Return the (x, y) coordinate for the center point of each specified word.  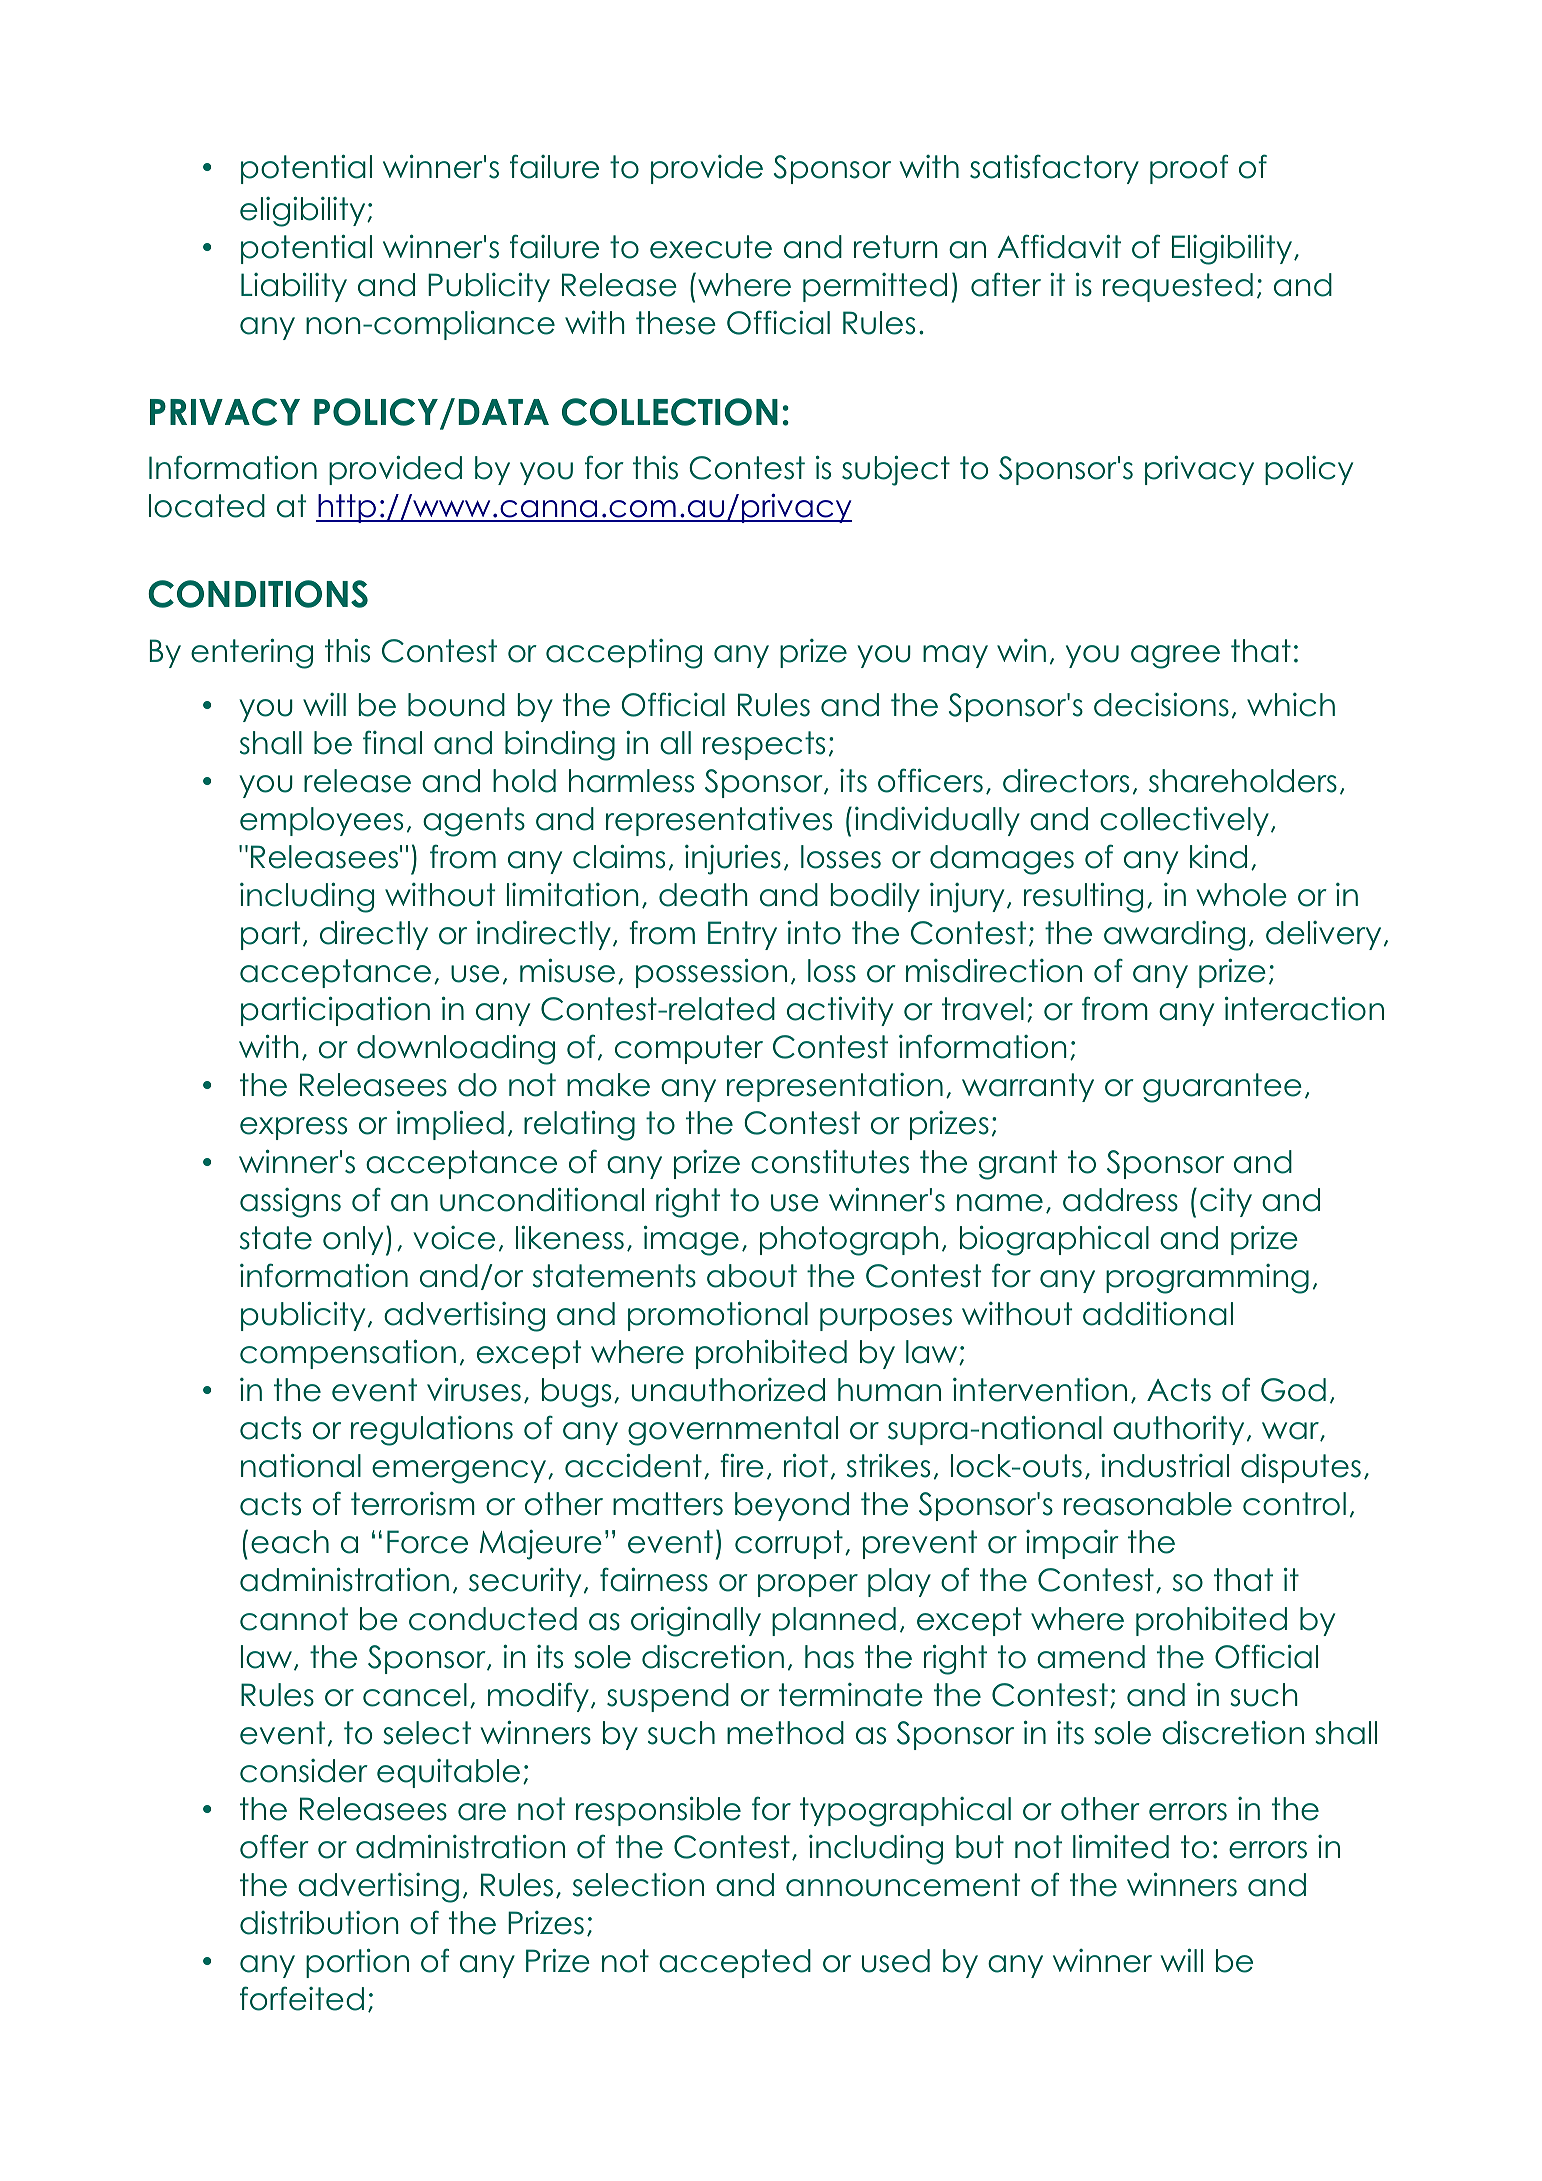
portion (357, 1963)
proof (1189, 169)
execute (711, 247)
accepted (735, 1963)
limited (1121, 1846)
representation (835, 1087)
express (293, 1128)
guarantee (1222, 1088)
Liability (294, 287)
